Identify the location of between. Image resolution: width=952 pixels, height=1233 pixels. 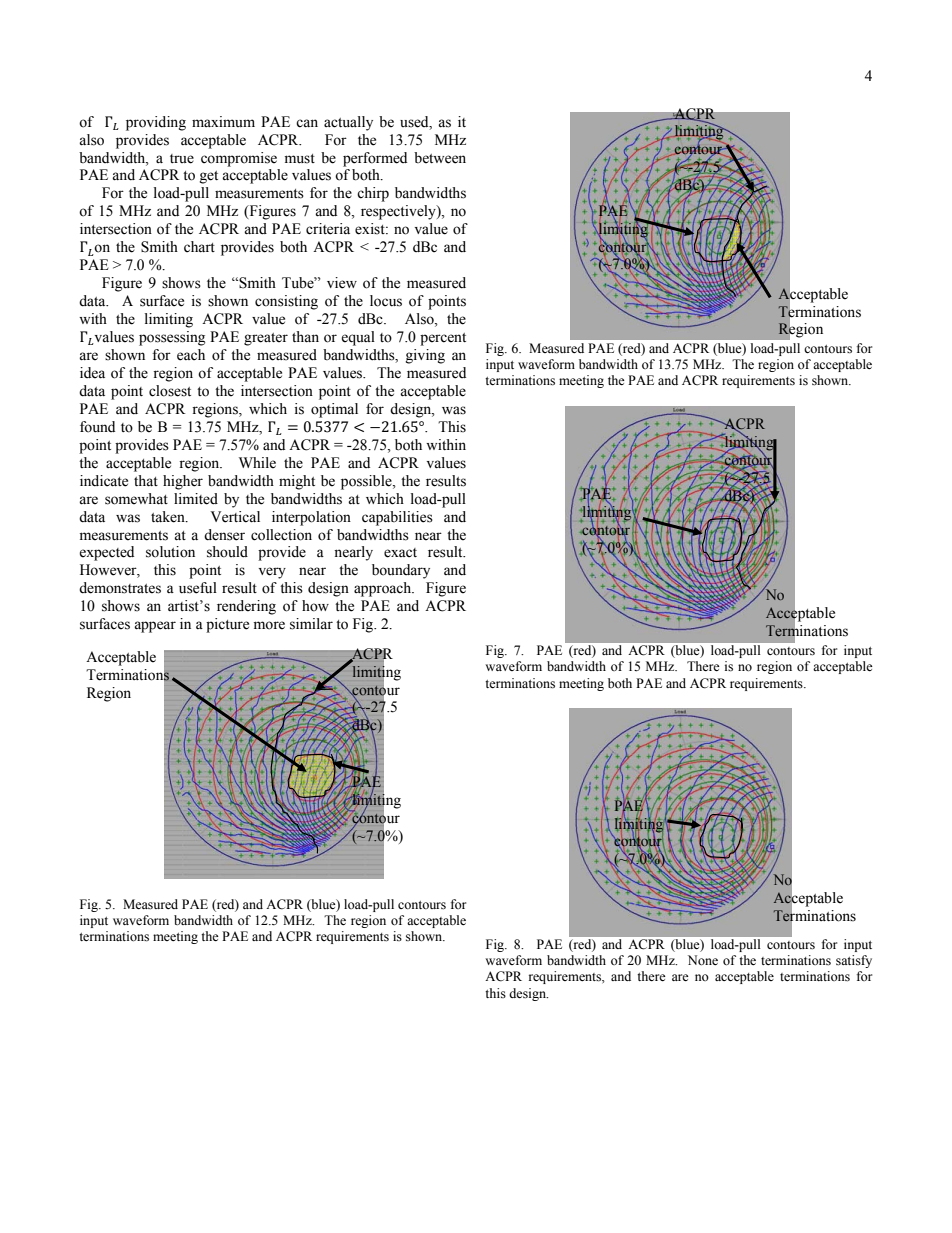
(440, 158).
